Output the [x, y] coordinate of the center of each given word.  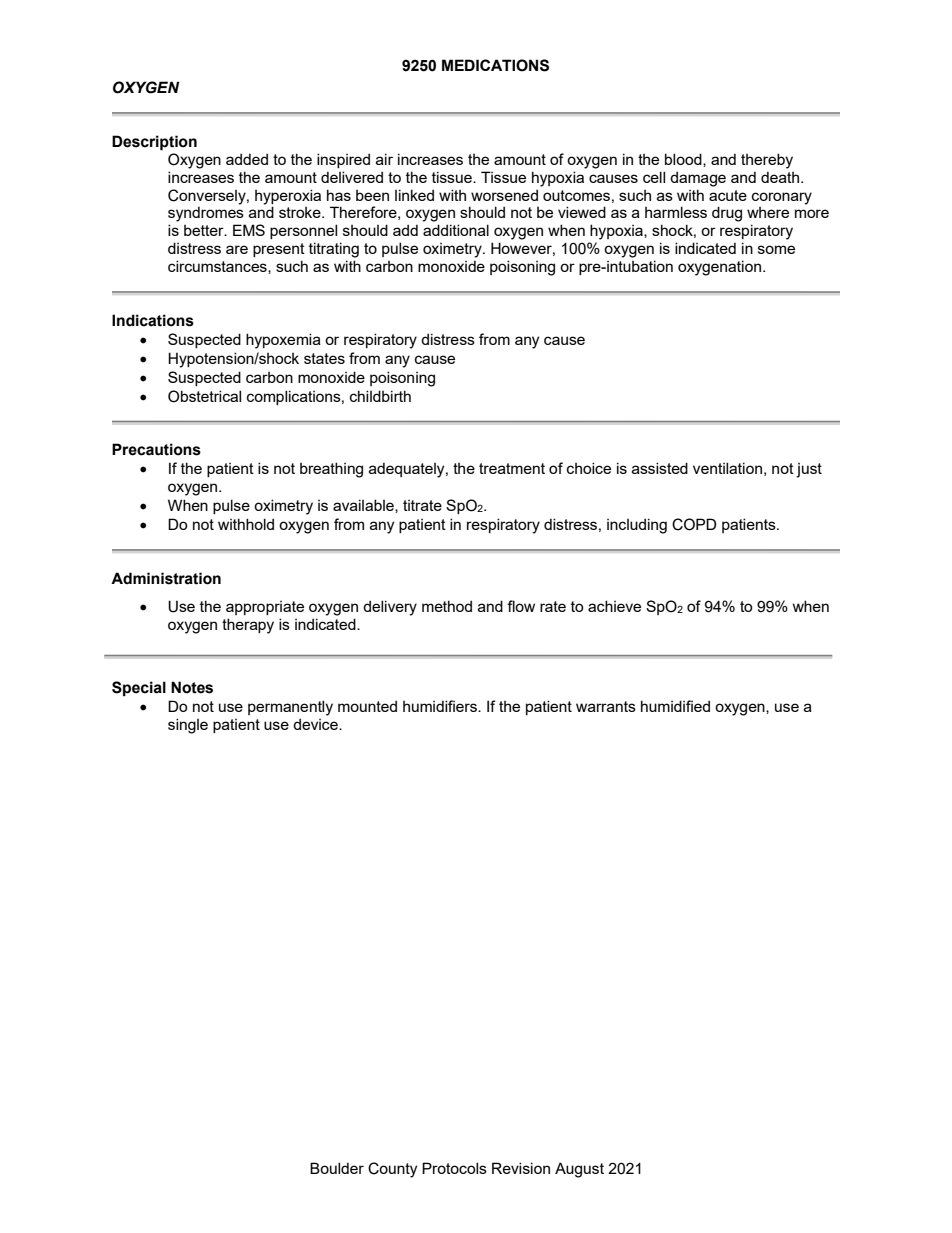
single [188, 726]
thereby [767, 161]
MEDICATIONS [495, 65]
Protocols [454, 1168]
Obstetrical [204, 396]
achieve [614, 606]
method [447, 606]
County [392, 1170]
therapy [248, 626]
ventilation [727, 468]
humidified [675, 706]
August [579, 1170]
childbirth [380, 396]
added [247, 159]
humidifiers [441, 706]
